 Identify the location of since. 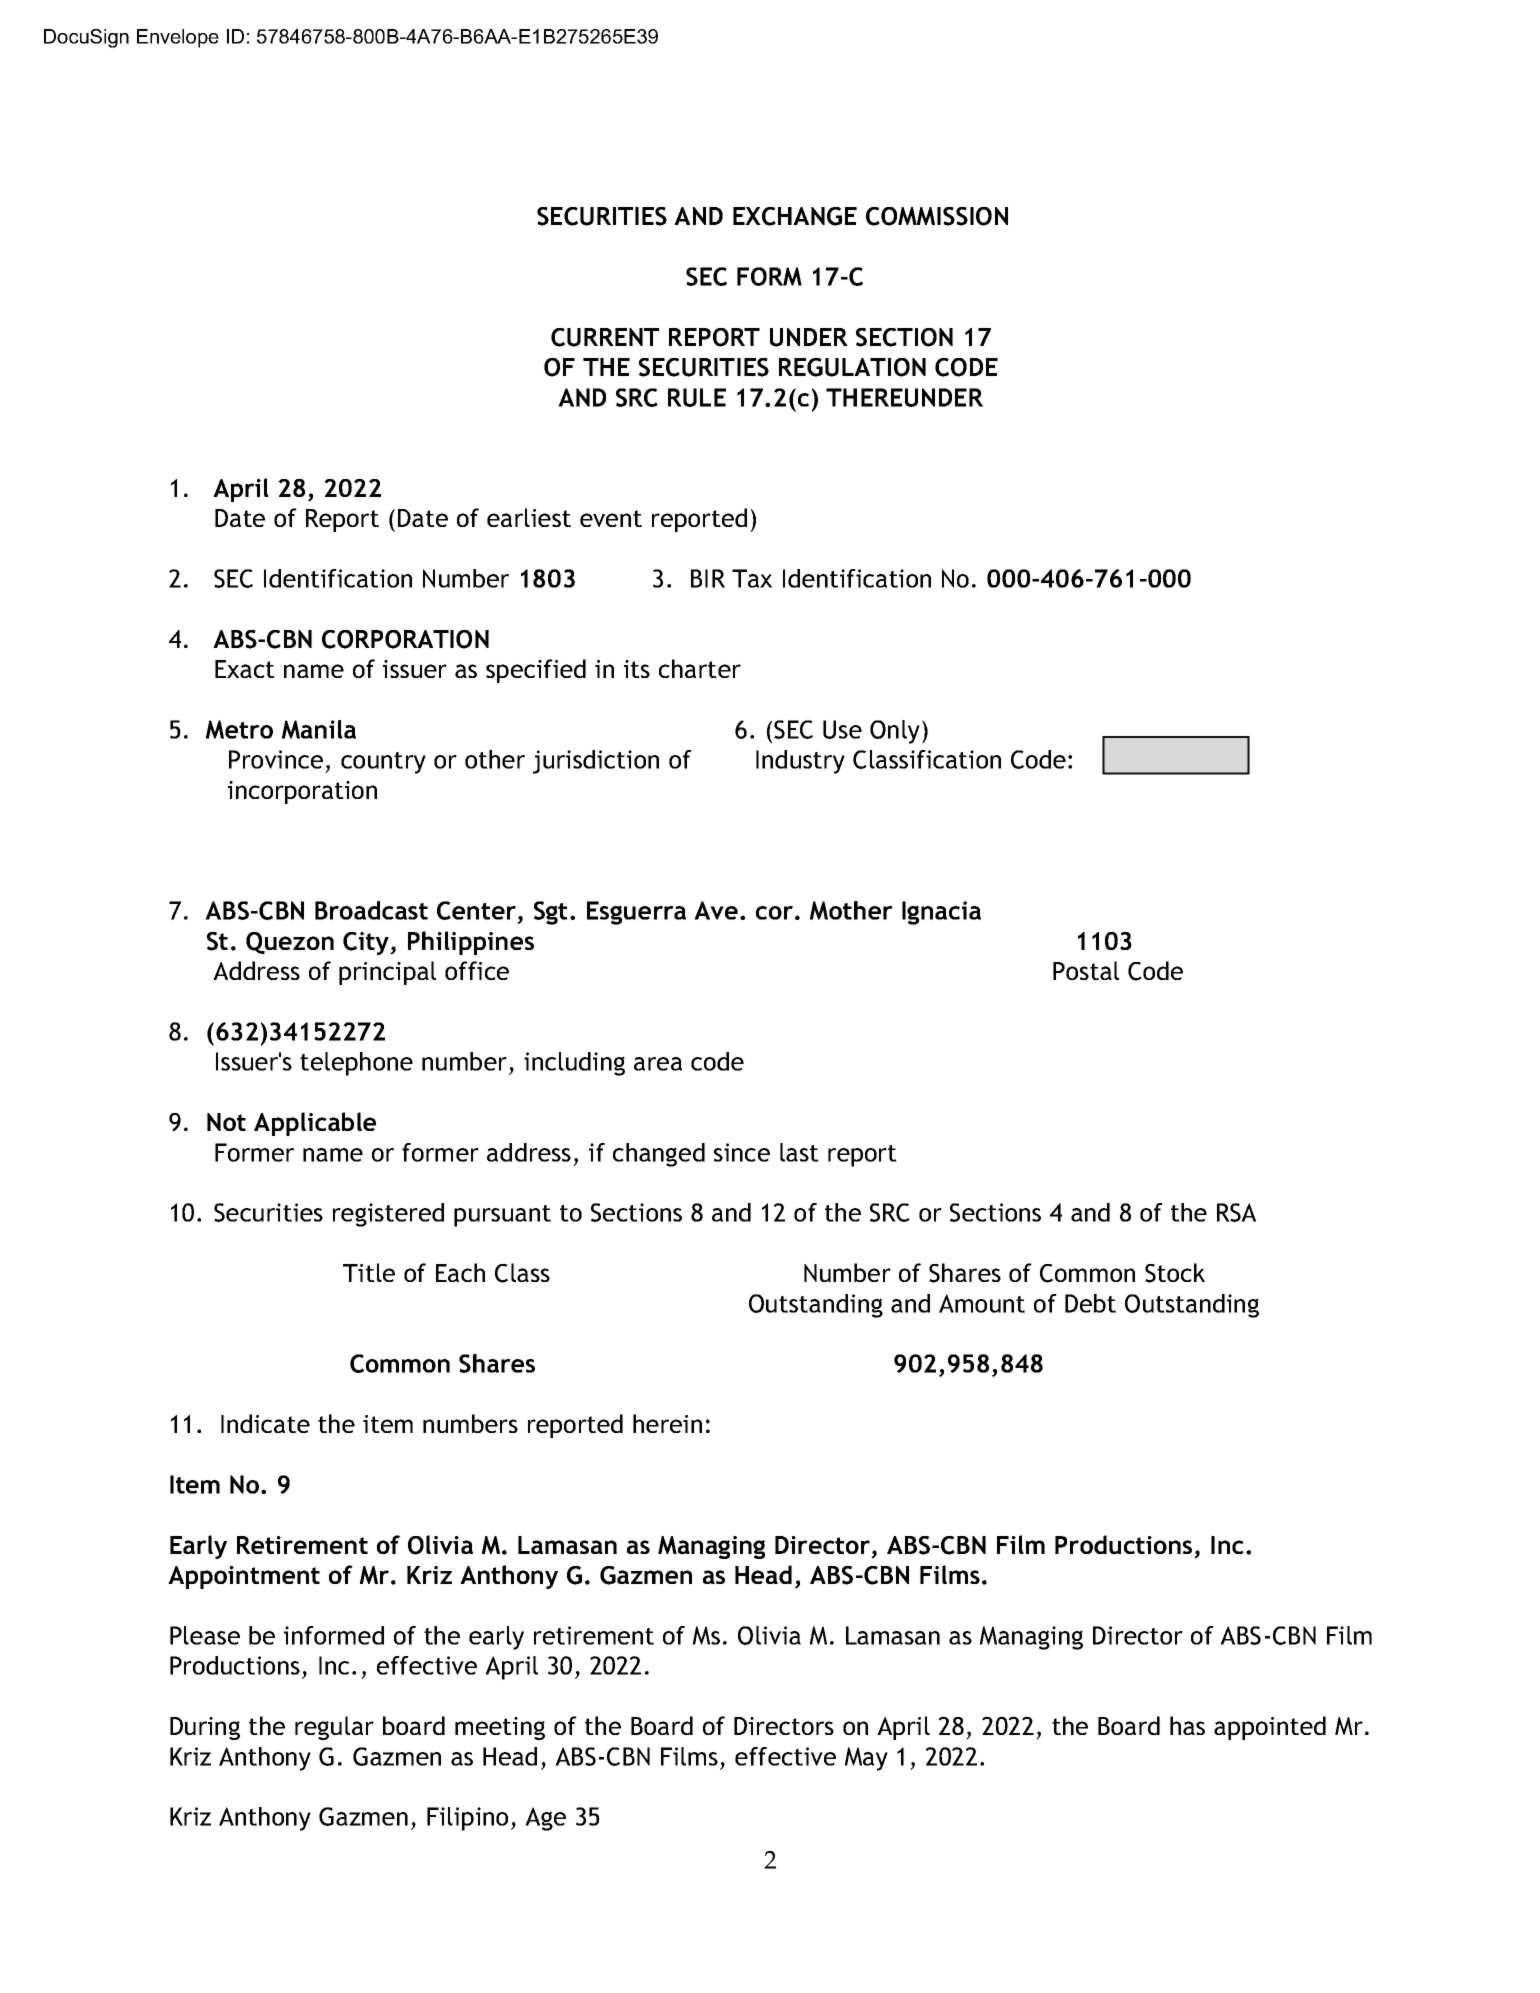
(742, 1152).
